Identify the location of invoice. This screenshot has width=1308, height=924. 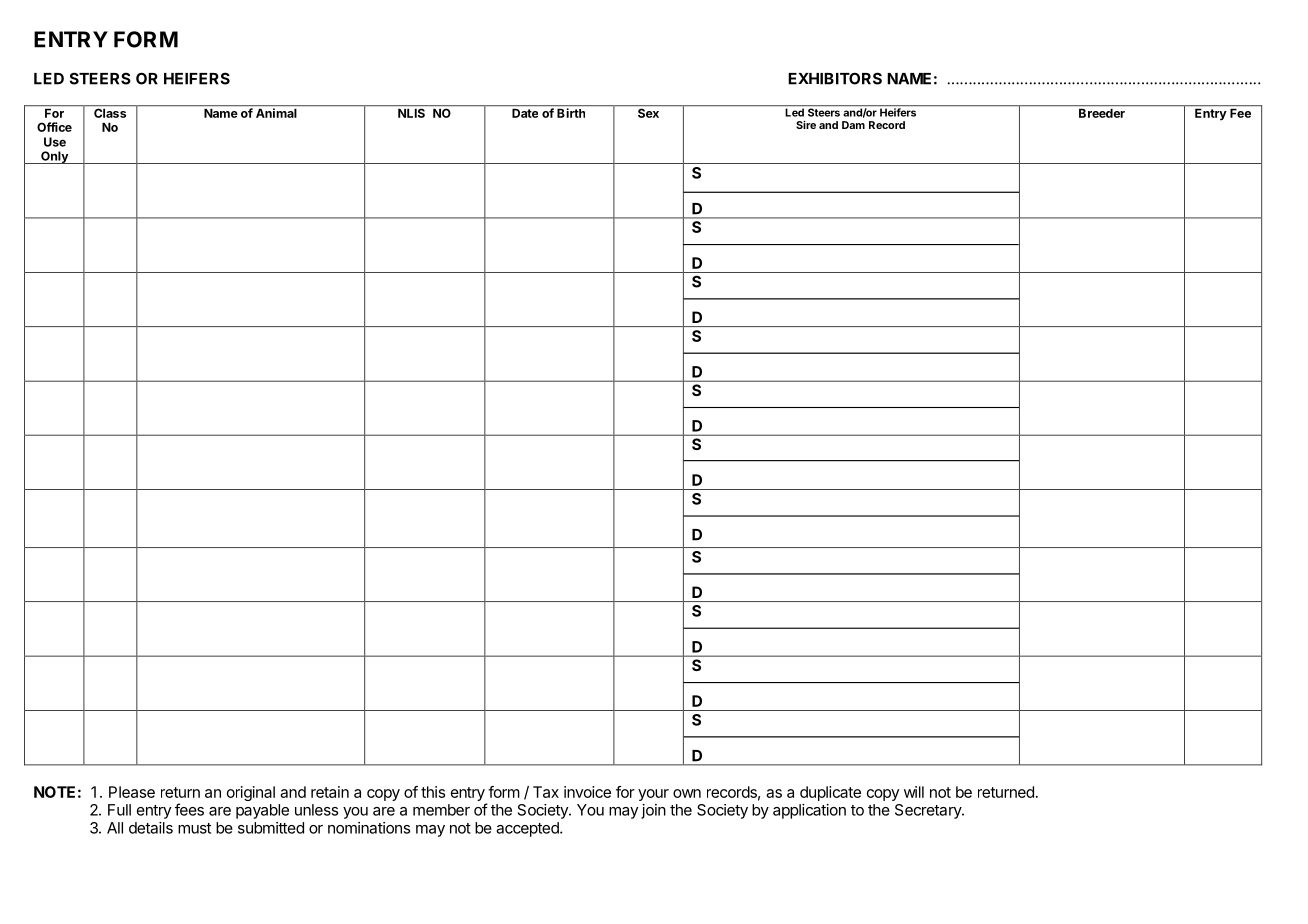
(587, 792).
